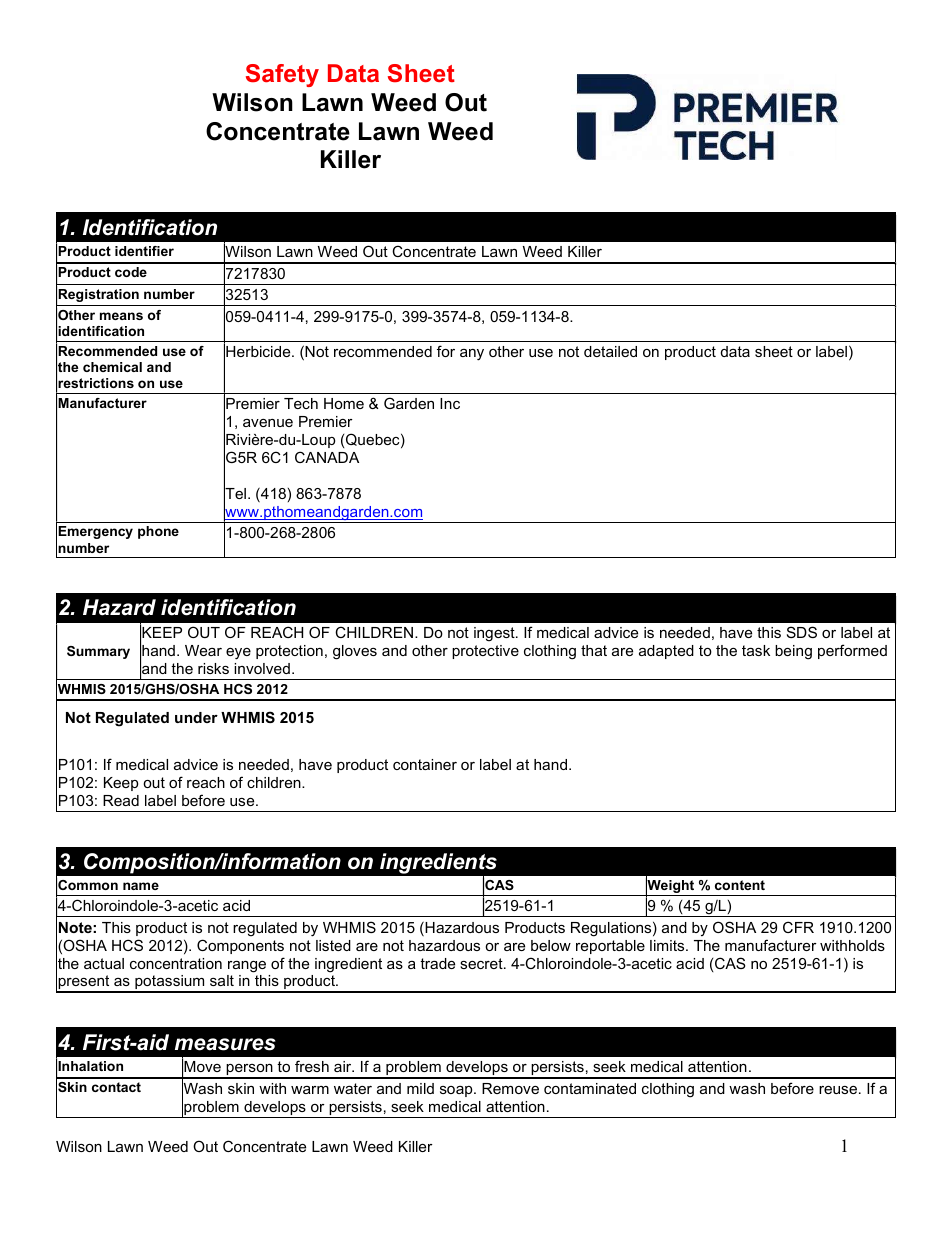 The image size is (952, 1233). What do you see at coordinates (225, 1044) in the page?
I see `measures` at bounding box center [225, 1044].
